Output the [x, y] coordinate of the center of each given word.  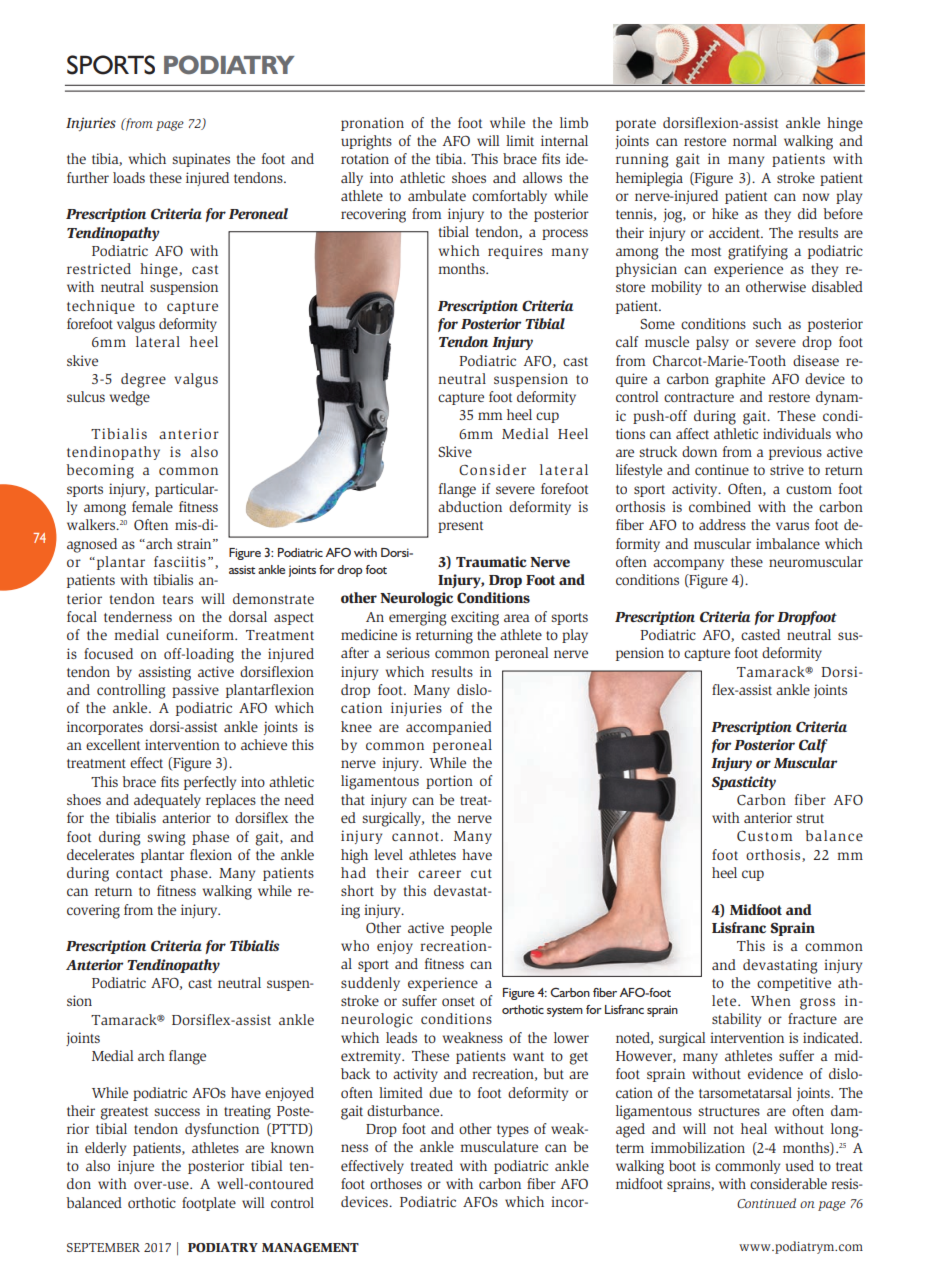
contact [139, 873]
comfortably [509, 197]
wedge [130, 398]
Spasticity [743, 783]
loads [129, 177]
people [471, 929]
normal [755, 140]
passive [195, 691]
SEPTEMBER [103, 1247]
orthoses [396, 1183]
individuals [797, 433]
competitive [794, 984]
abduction [470, 506]
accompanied [449, 728]
